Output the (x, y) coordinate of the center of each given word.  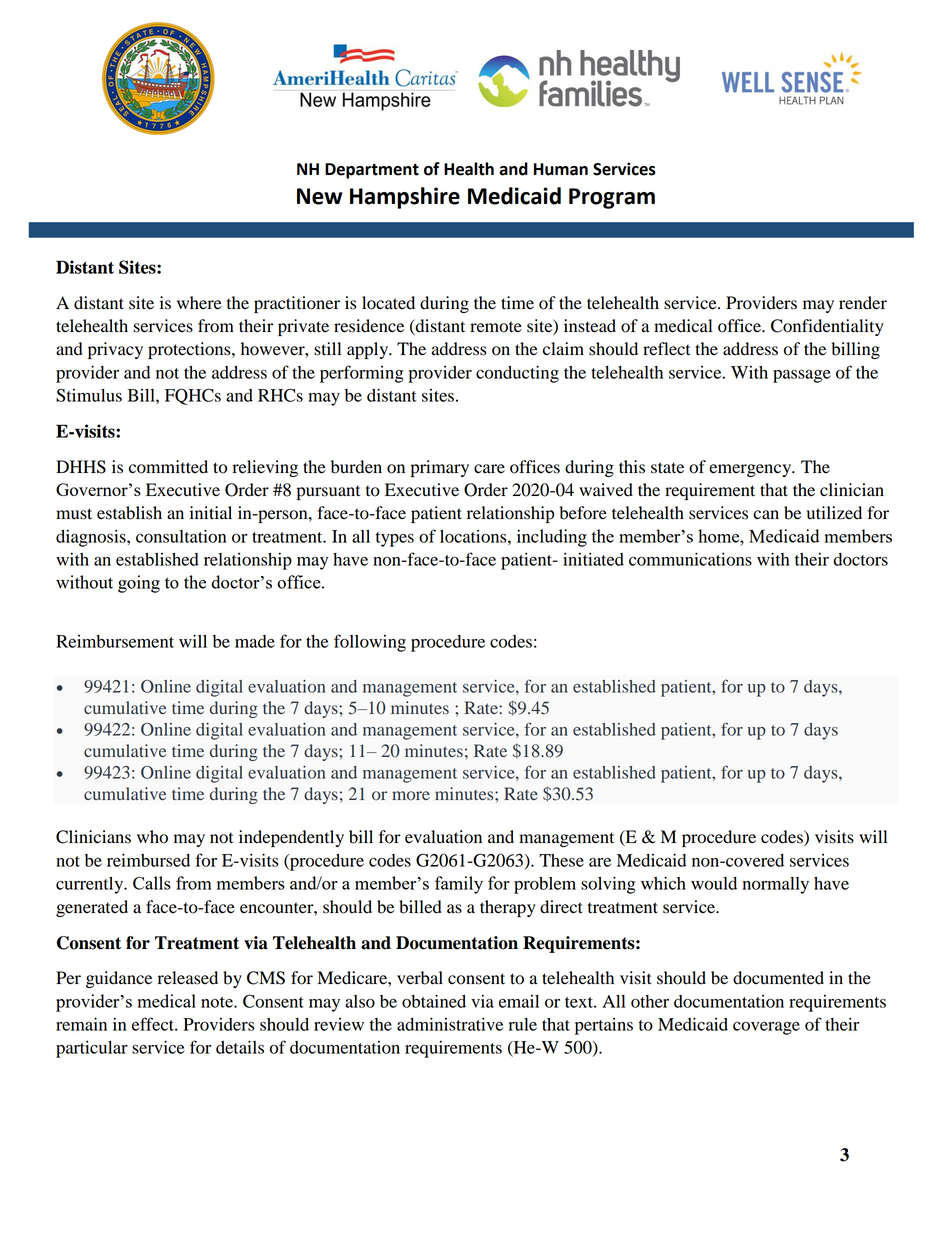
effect (154, 1024)
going (139, 584)
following (370, 643)
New (320, 196)
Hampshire (405, 198)
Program (612, 198)
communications (690, 559)
